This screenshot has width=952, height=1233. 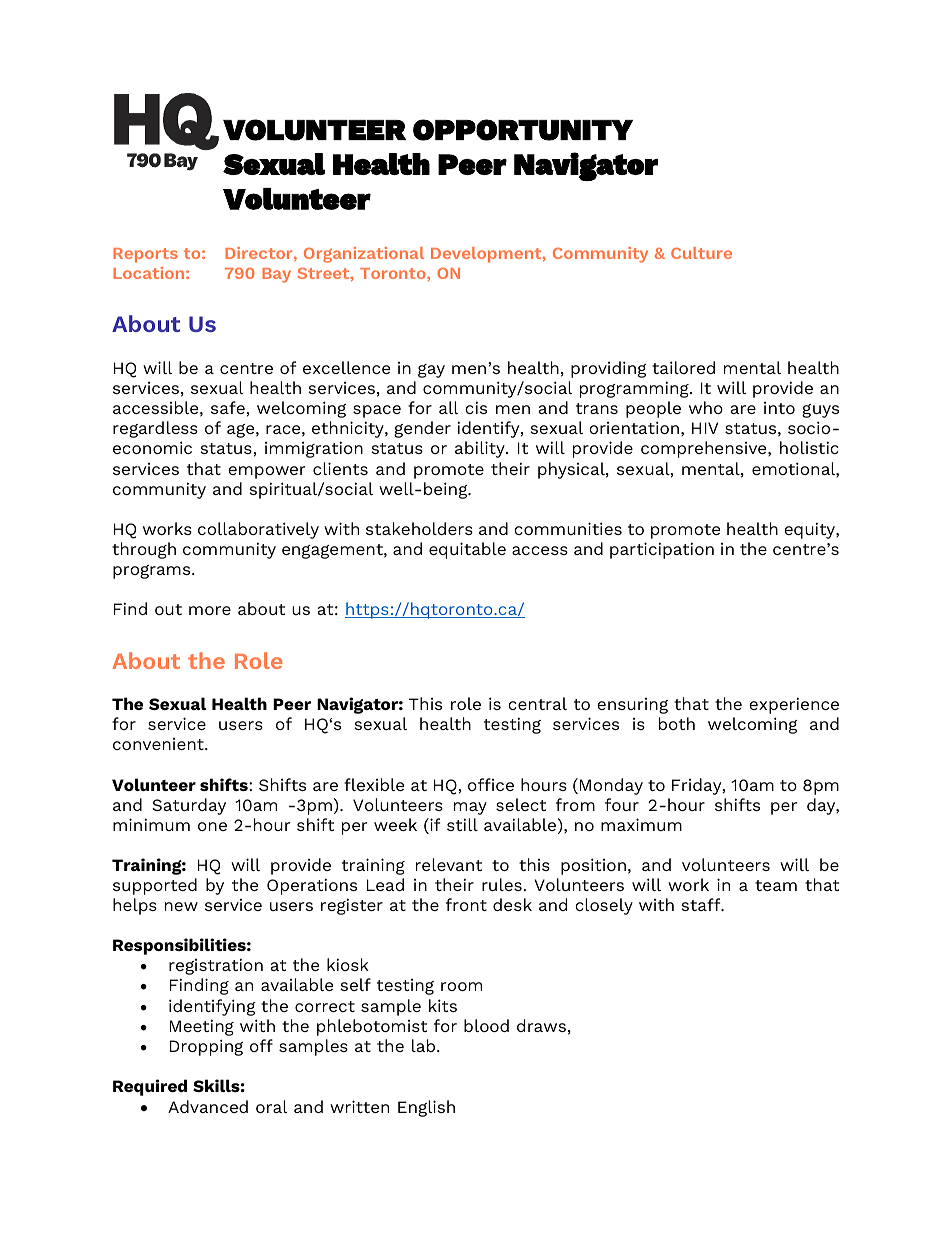 What do you see at coordinates (189, 806) in the screenshot?
I see `Saturday` at bounding box center [189, 806].
